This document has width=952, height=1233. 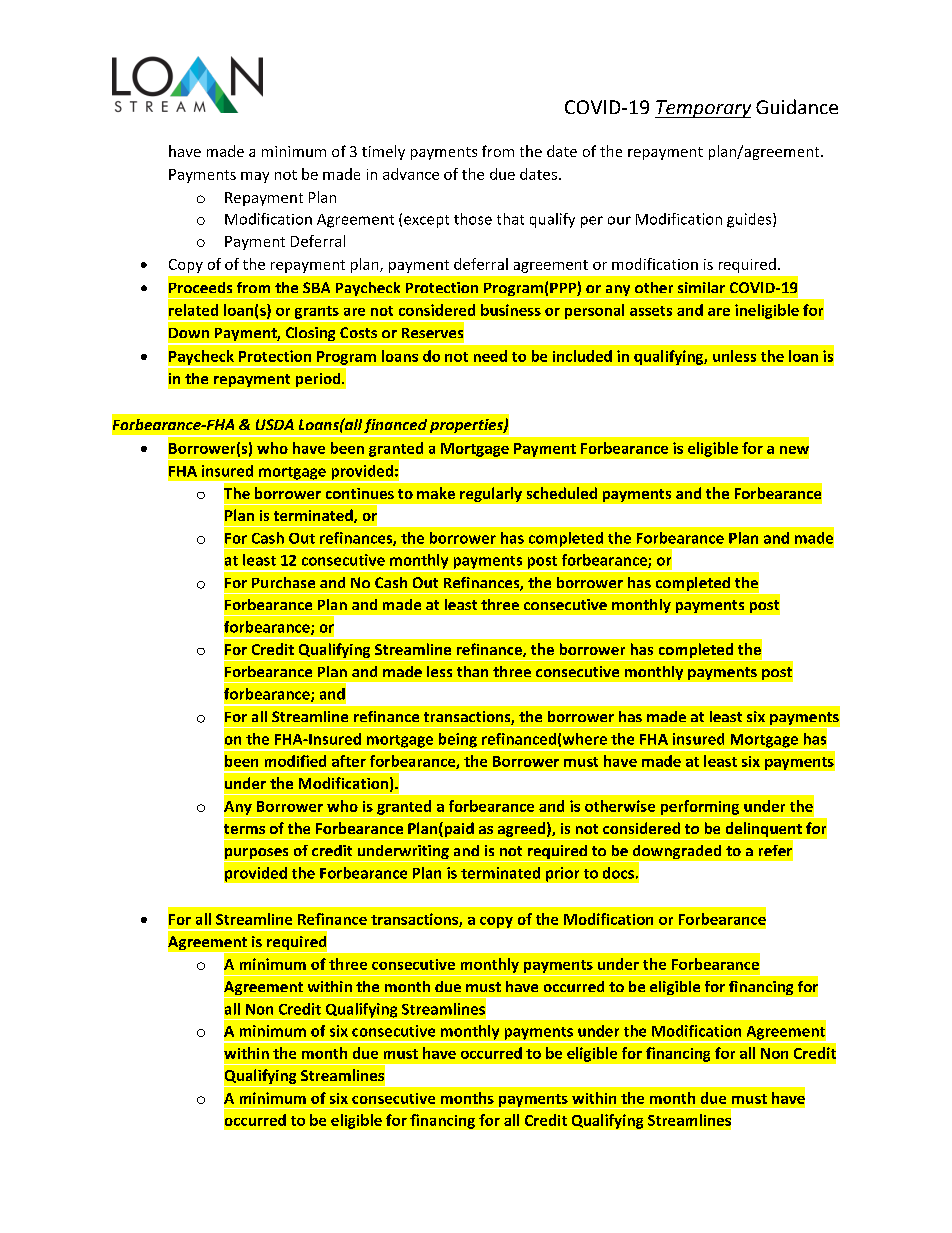 What do you see at coordinates (562, 493) in the document?
I see `scheduled` at bounding box center [562, 493].
